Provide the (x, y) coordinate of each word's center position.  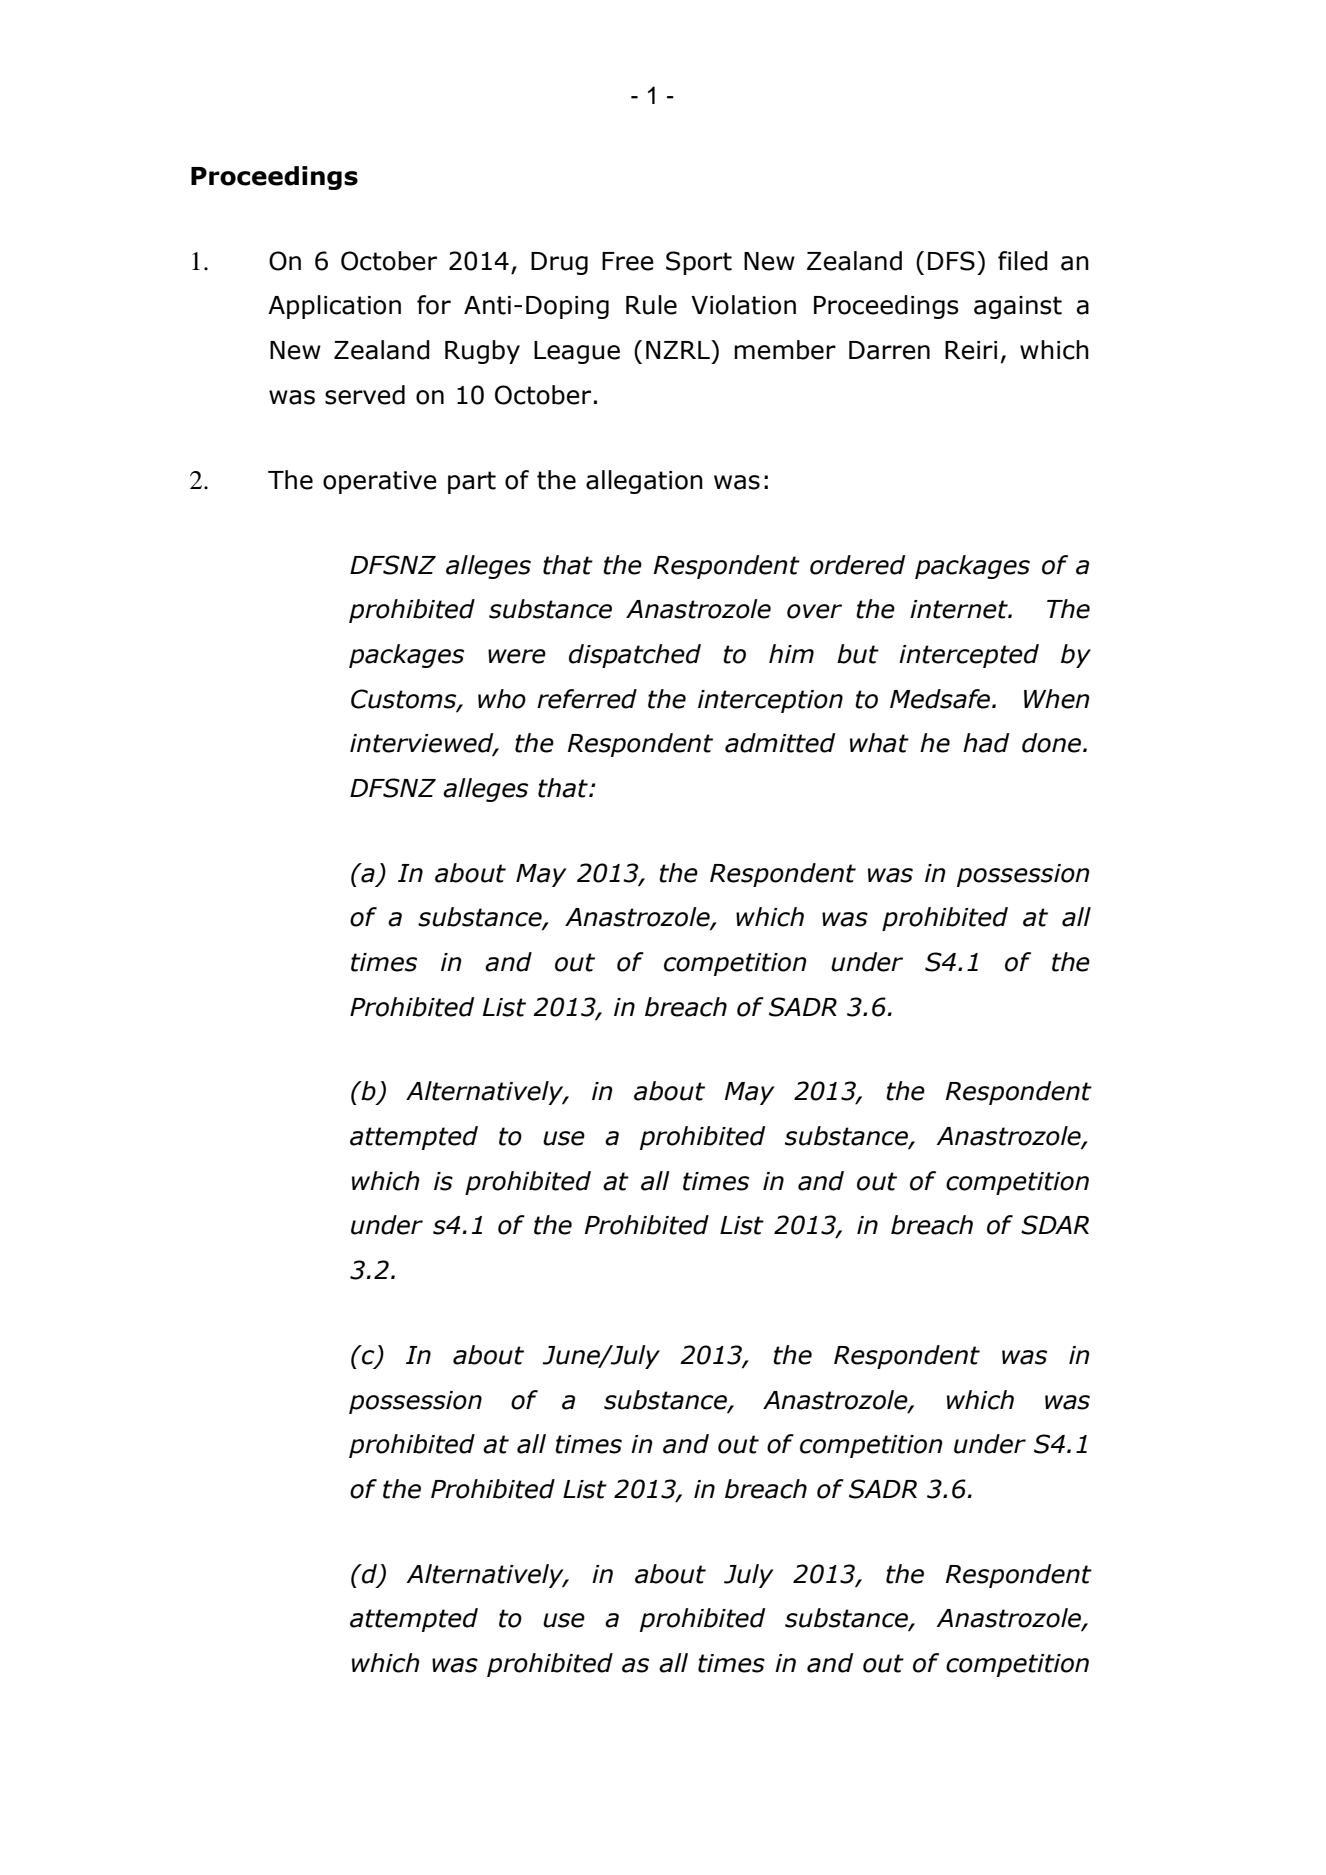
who (502, 699)
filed (1023, 261)
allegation (644, 482)
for (434, 305)
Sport (699, 263)
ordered (857, 565)
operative (380, 482)
